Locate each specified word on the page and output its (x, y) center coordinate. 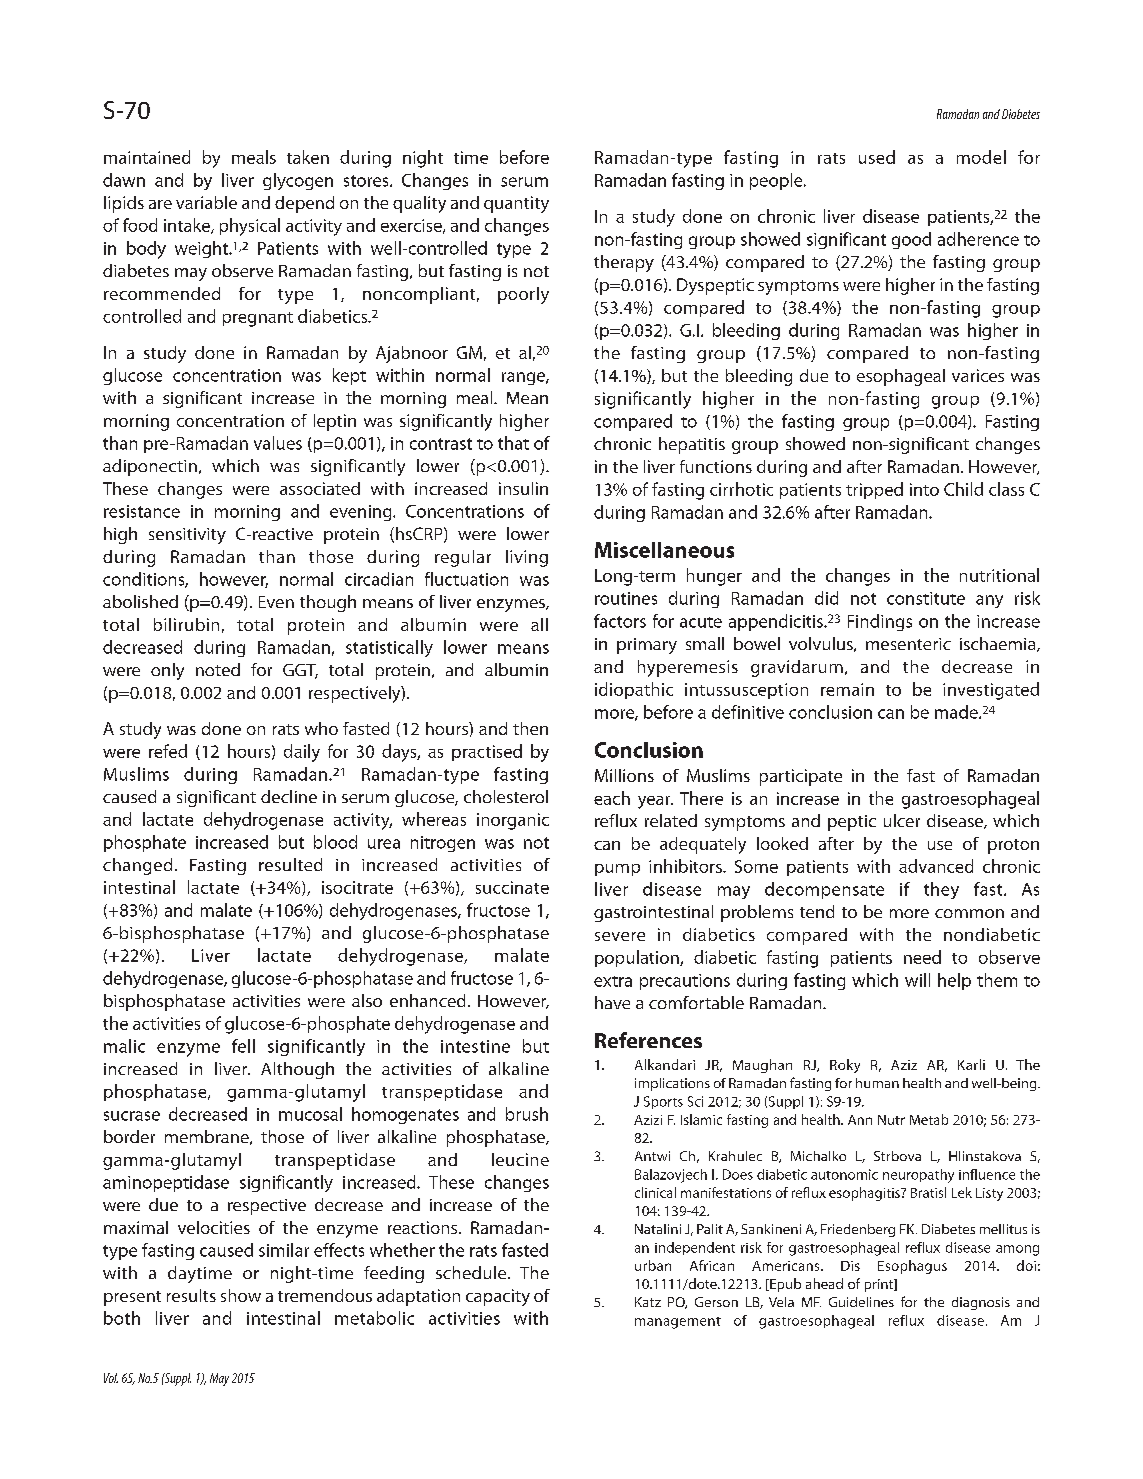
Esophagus (912, 1267)
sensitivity (187, 536)
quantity (516, 204)
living (527, 558)
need (922, 957)
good (911, 240)
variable (206, 202)
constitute (926, 598)
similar (284, 1250)
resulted (290, 864)
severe (620, 936)
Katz (648, 1302)
